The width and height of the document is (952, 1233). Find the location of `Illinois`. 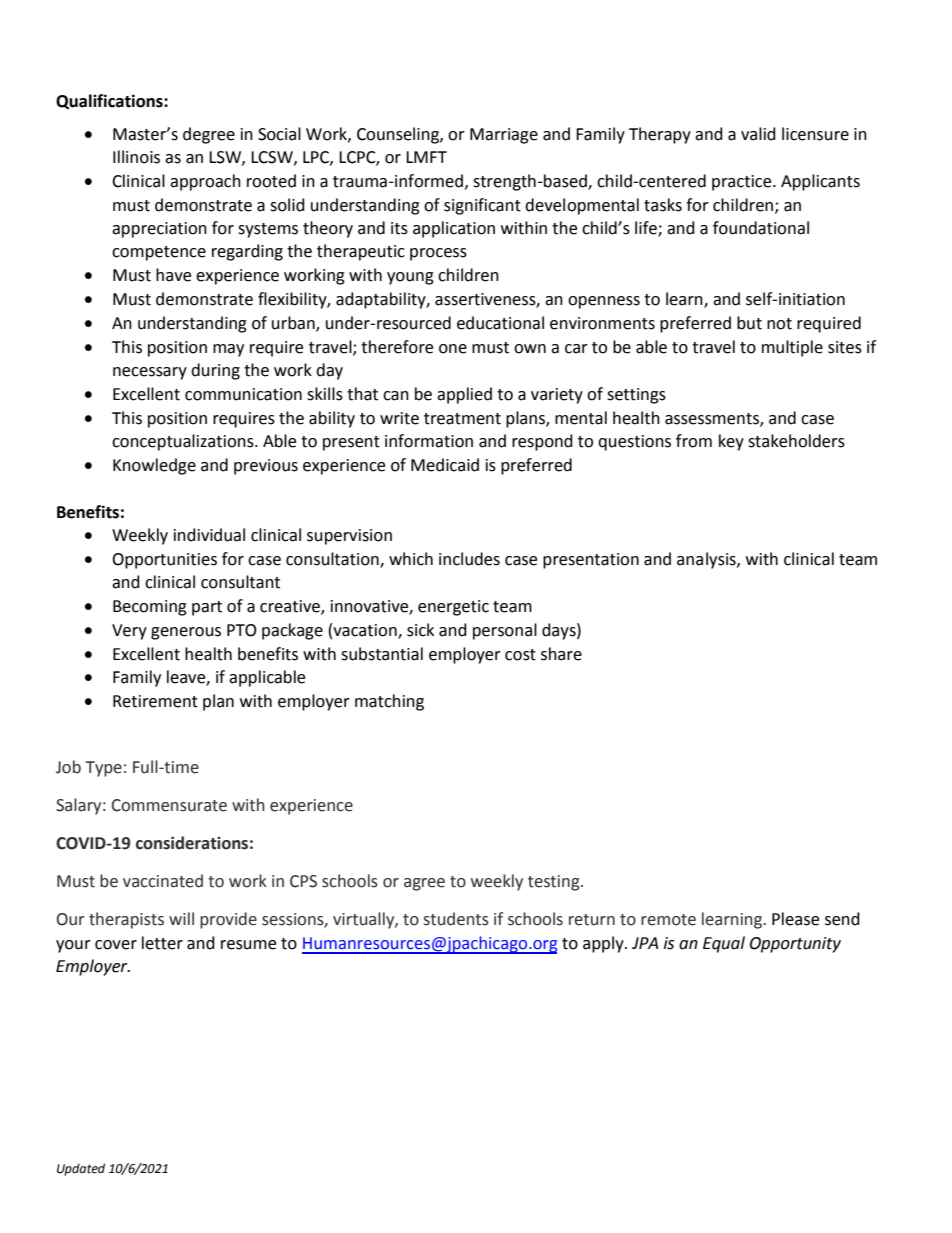

Illinois is located at coordinates (136, 157).
